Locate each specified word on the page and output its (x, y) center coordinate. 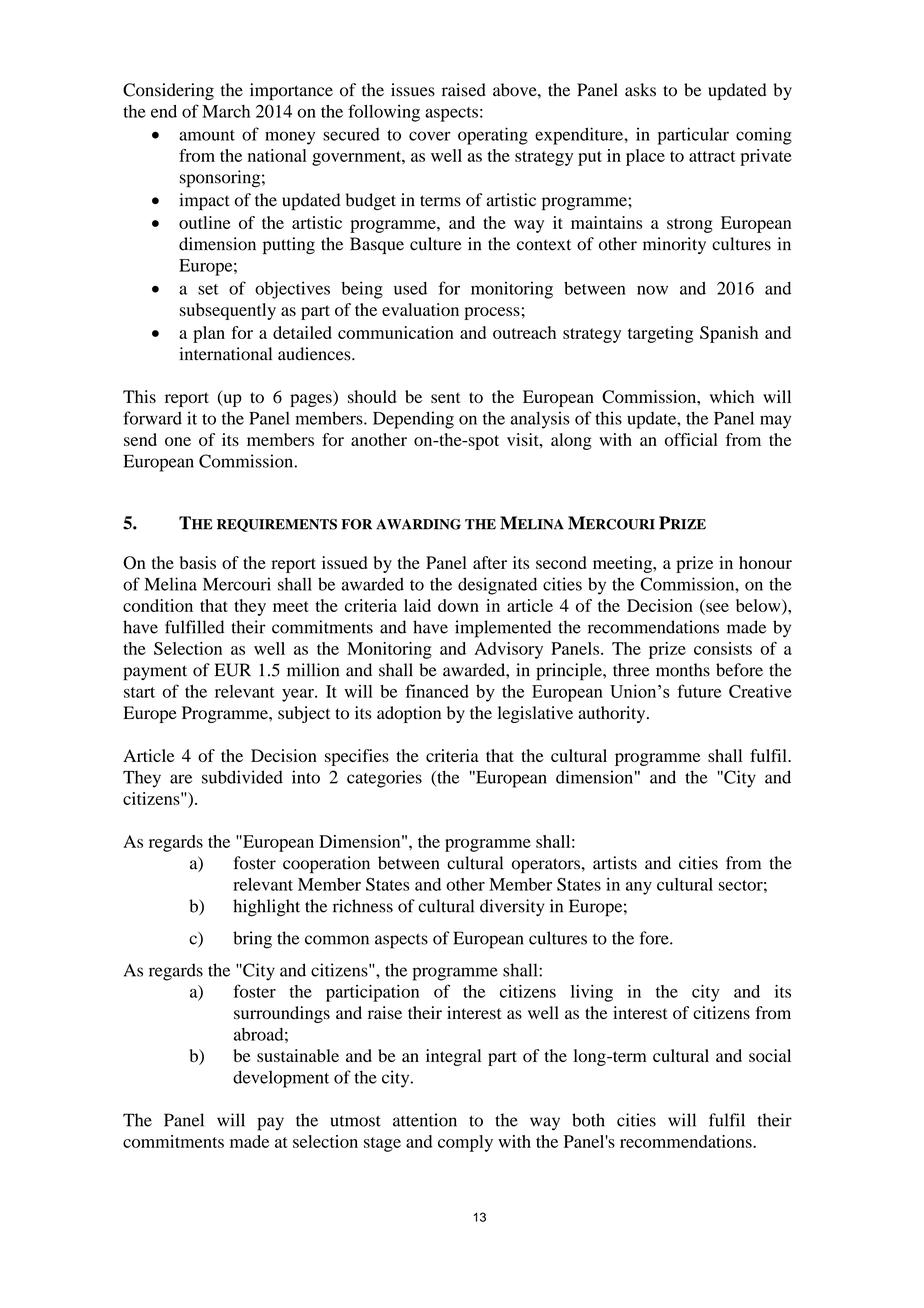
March (226, 111)
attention (425, 1120)
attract (712, 156)
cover (430, 136)
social (770, 1055)
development (281, 1079)
